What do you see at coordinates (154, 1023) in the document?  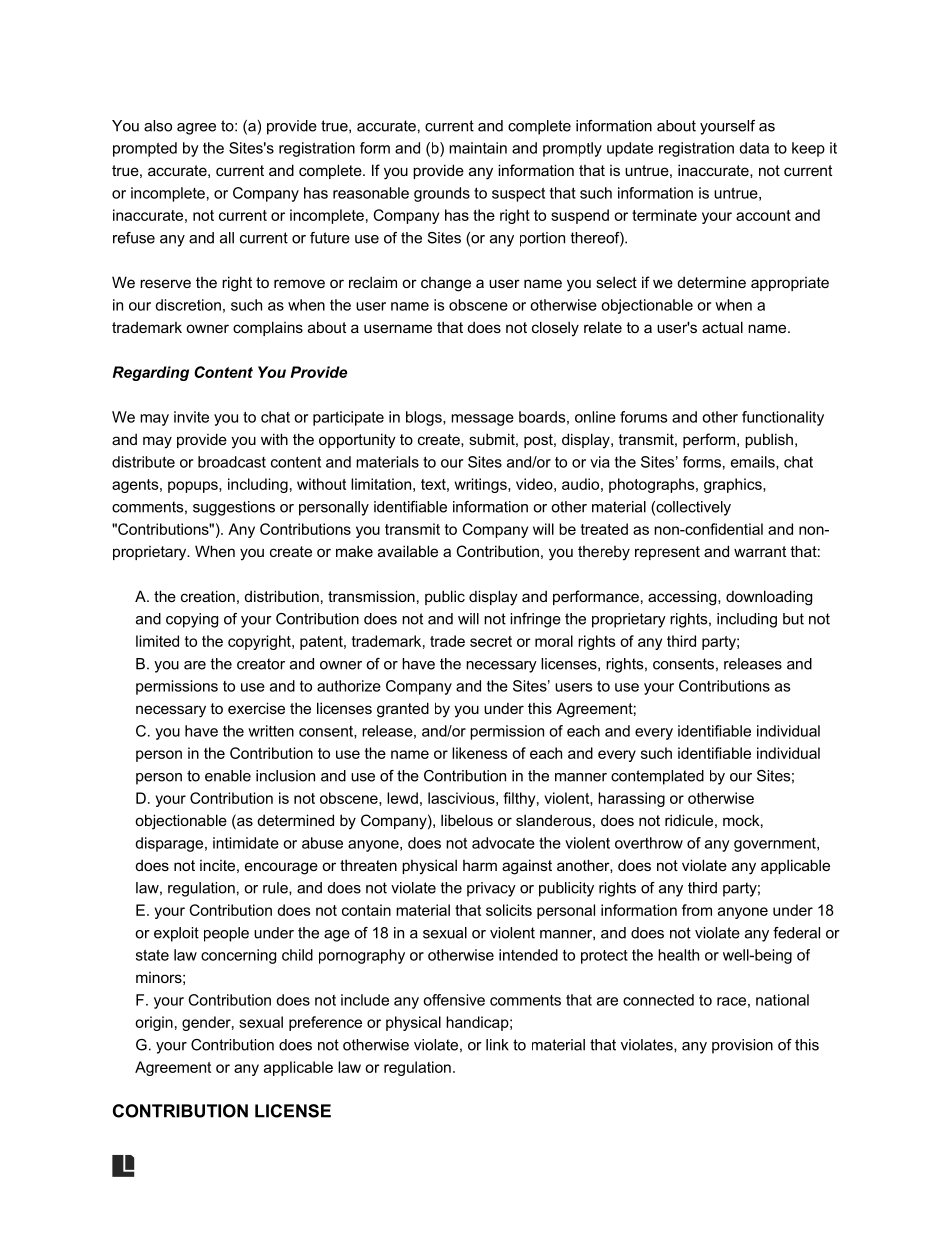 I see `origin` at bounding box center [154, 1023].
